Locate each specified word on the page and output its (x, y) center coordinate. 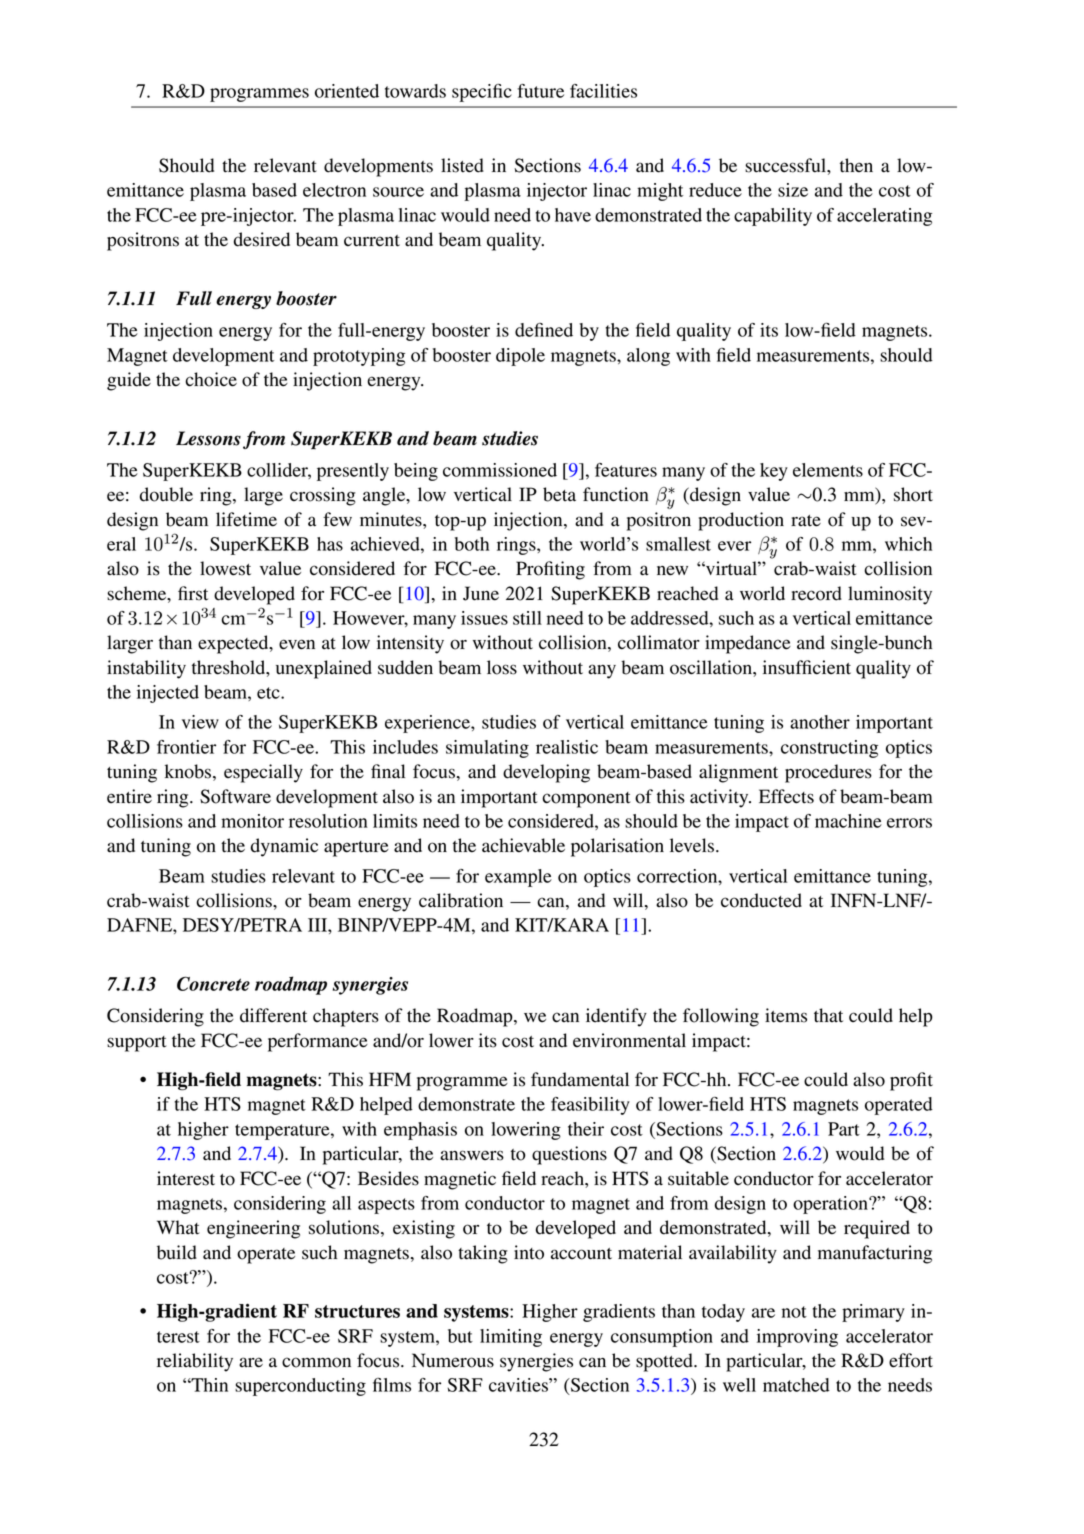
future (540, 91)
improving (797, 1338)
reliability (195, 1362)
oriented (347, 91)
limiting (511, 1338)
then (856, 165)
